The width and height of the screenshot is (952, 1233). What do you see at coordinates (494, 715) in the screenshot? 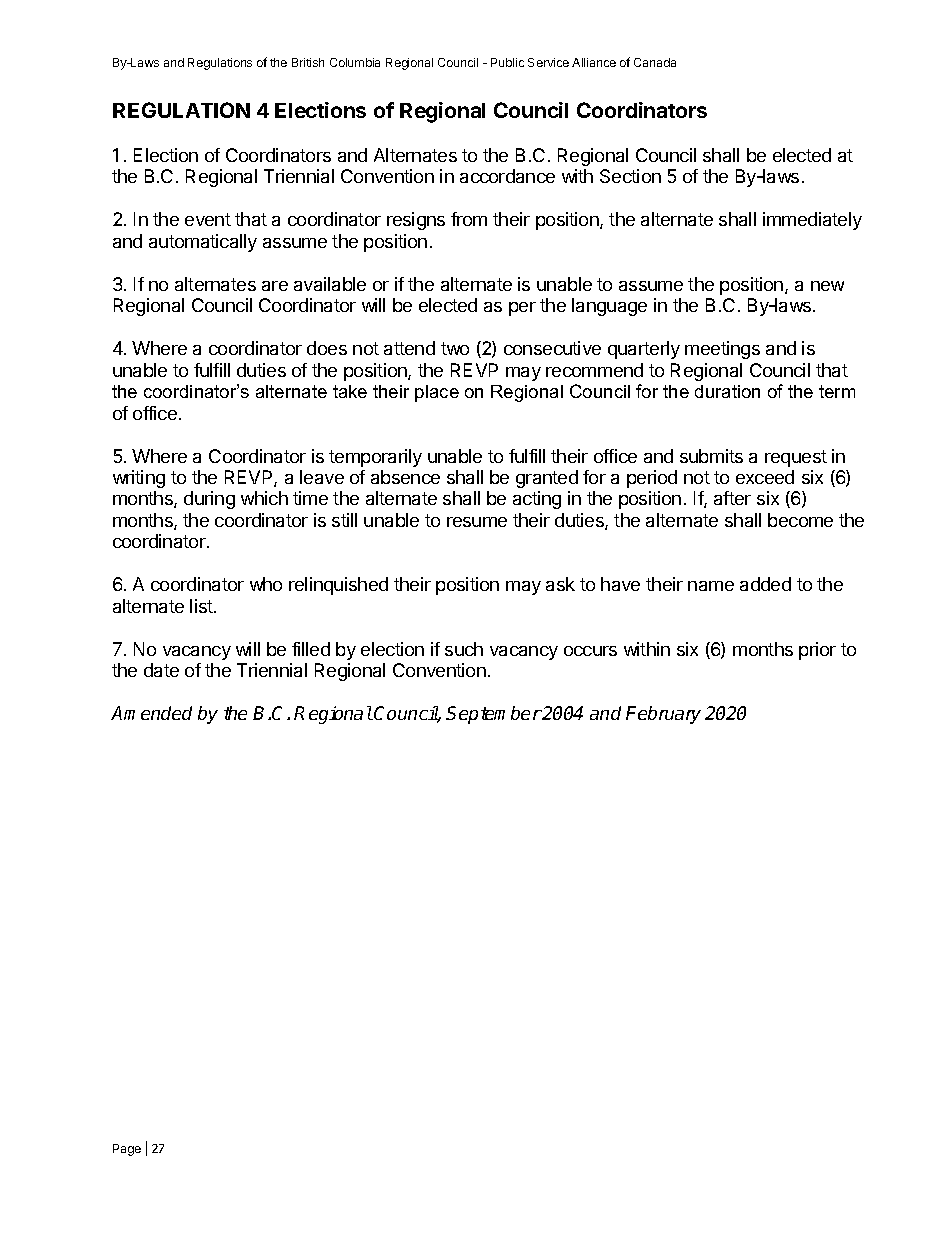
I see `September` at bounding box center [494, 715].
